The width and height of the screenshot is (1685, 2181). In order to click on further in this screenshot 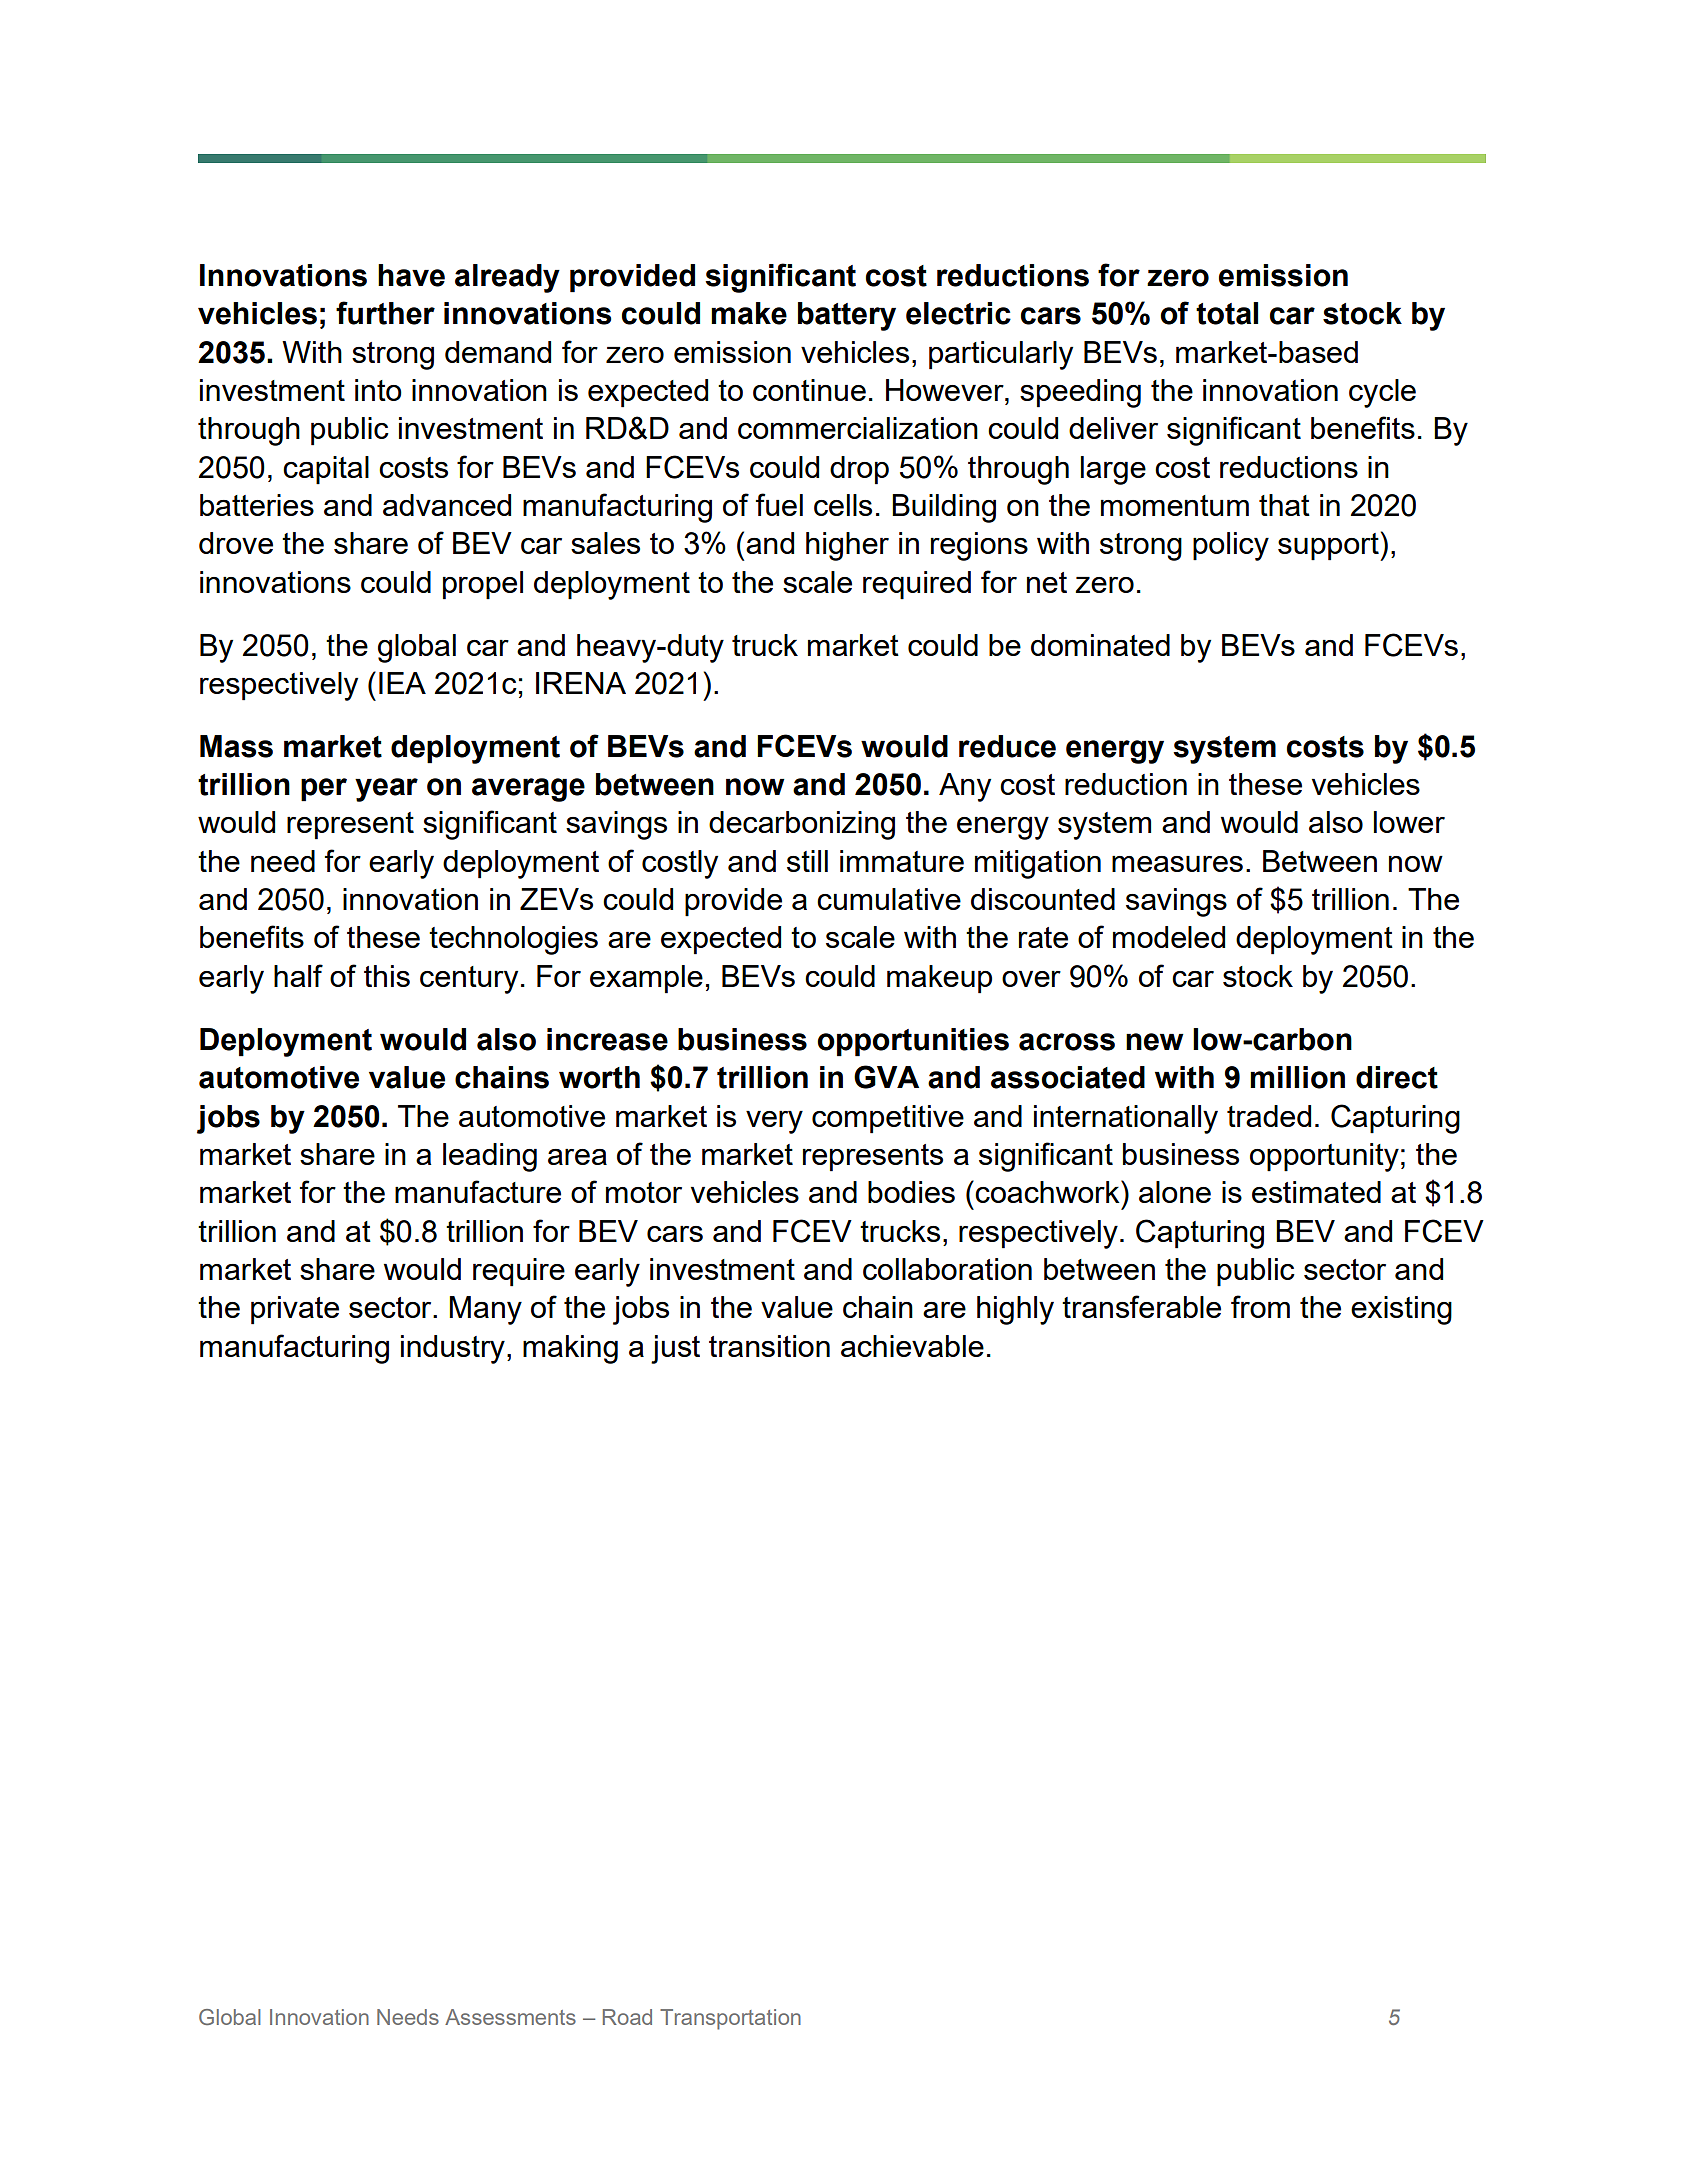, I will do `click(385, 313)`.
